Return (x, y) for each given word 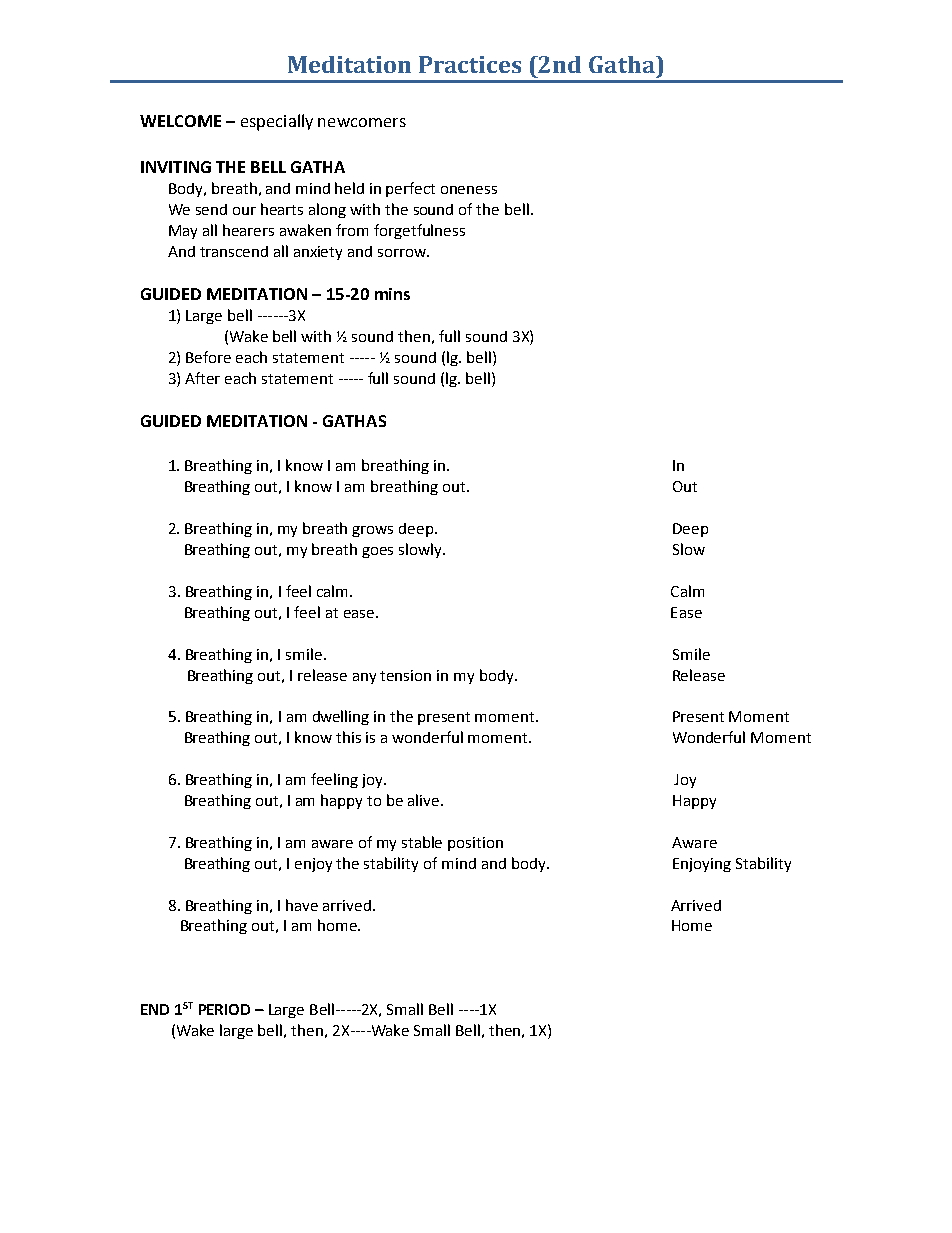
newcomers (362, 122)
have (302, 905)
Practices (470, 64)
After (202, 378)
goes (377, 552)
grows (372, 531)
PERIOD (224, 1009)
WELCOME (180, 121)
